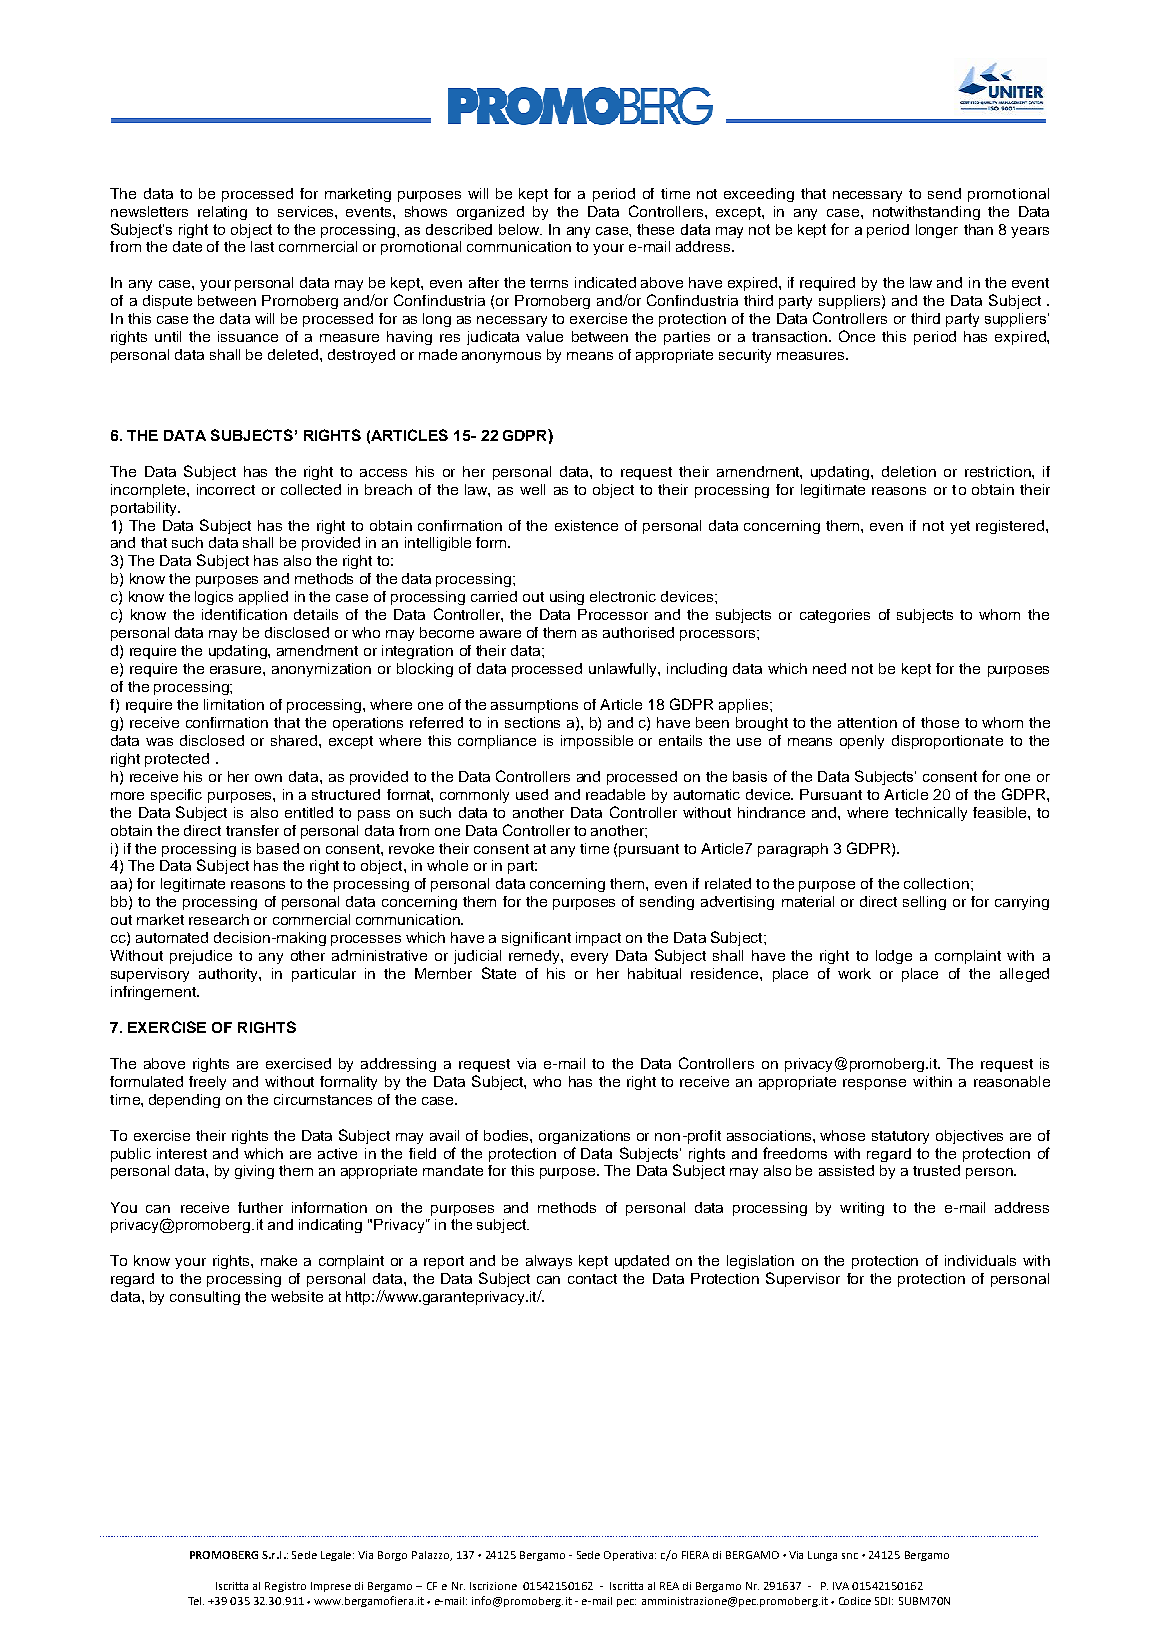 The image size is (1161, 1642). What do you see at coordinates (947, 742) in the screenshot?
I see `disproportionate` at bounding box center [947, 742].
